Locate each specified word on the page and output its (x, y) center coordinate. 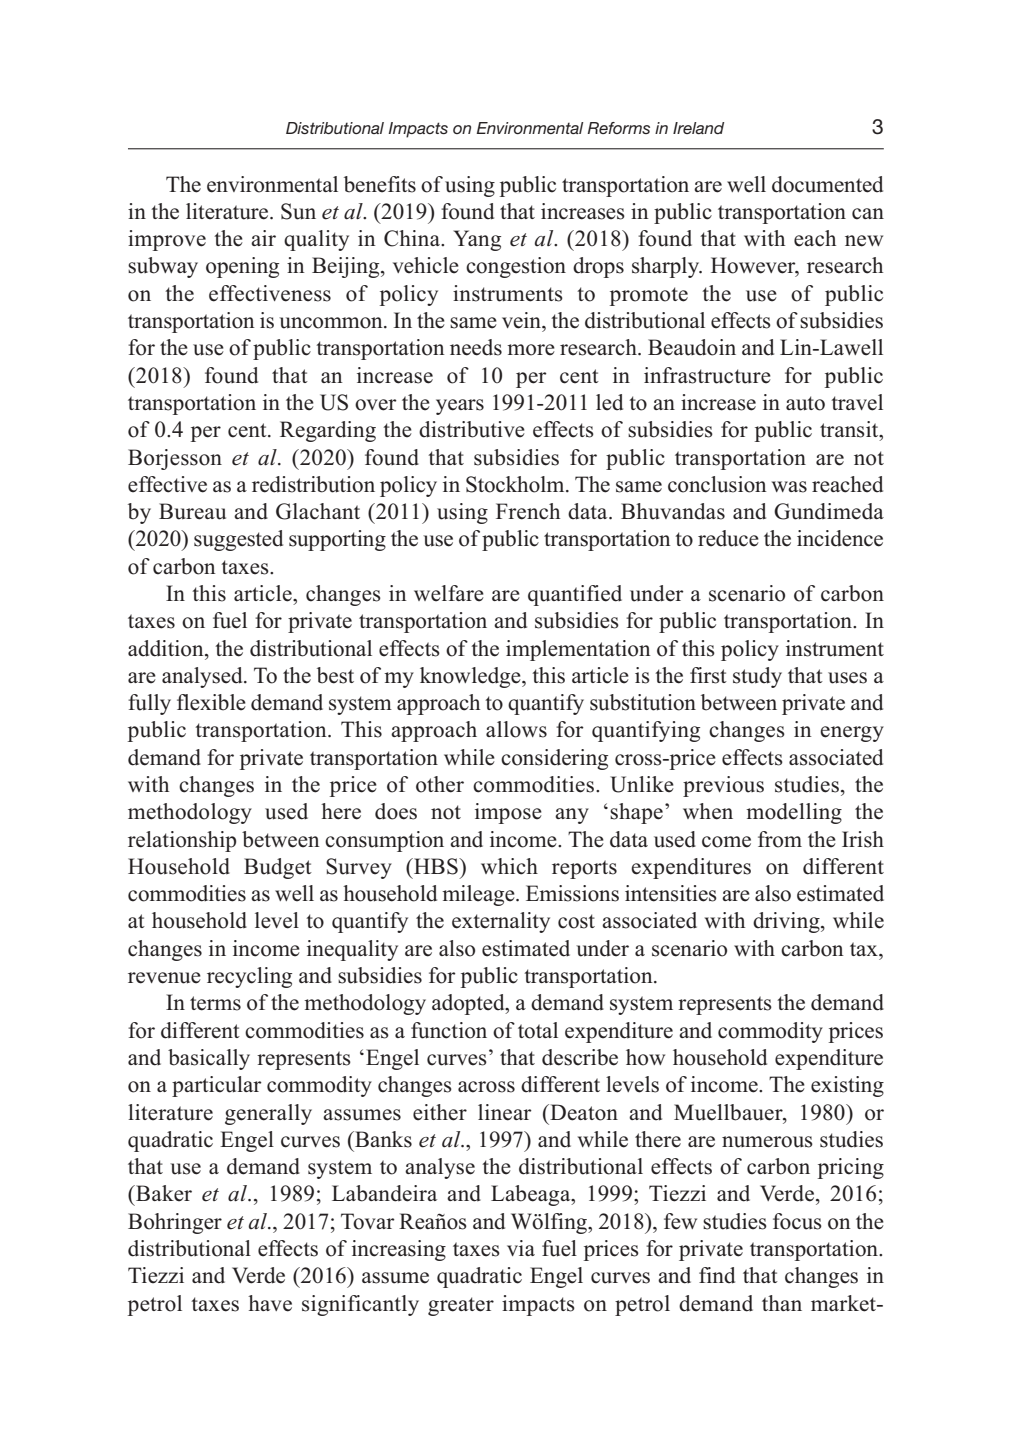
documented (827, 184)
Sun (298, 211)
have (270, 1303)
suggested (238, 540)
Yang (477, 240)
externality (501, 922)
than (782, 1303)
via (521, 1248)
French (528, 511)
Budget (278, 868)
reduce (728, 538)
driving (787, 922)
